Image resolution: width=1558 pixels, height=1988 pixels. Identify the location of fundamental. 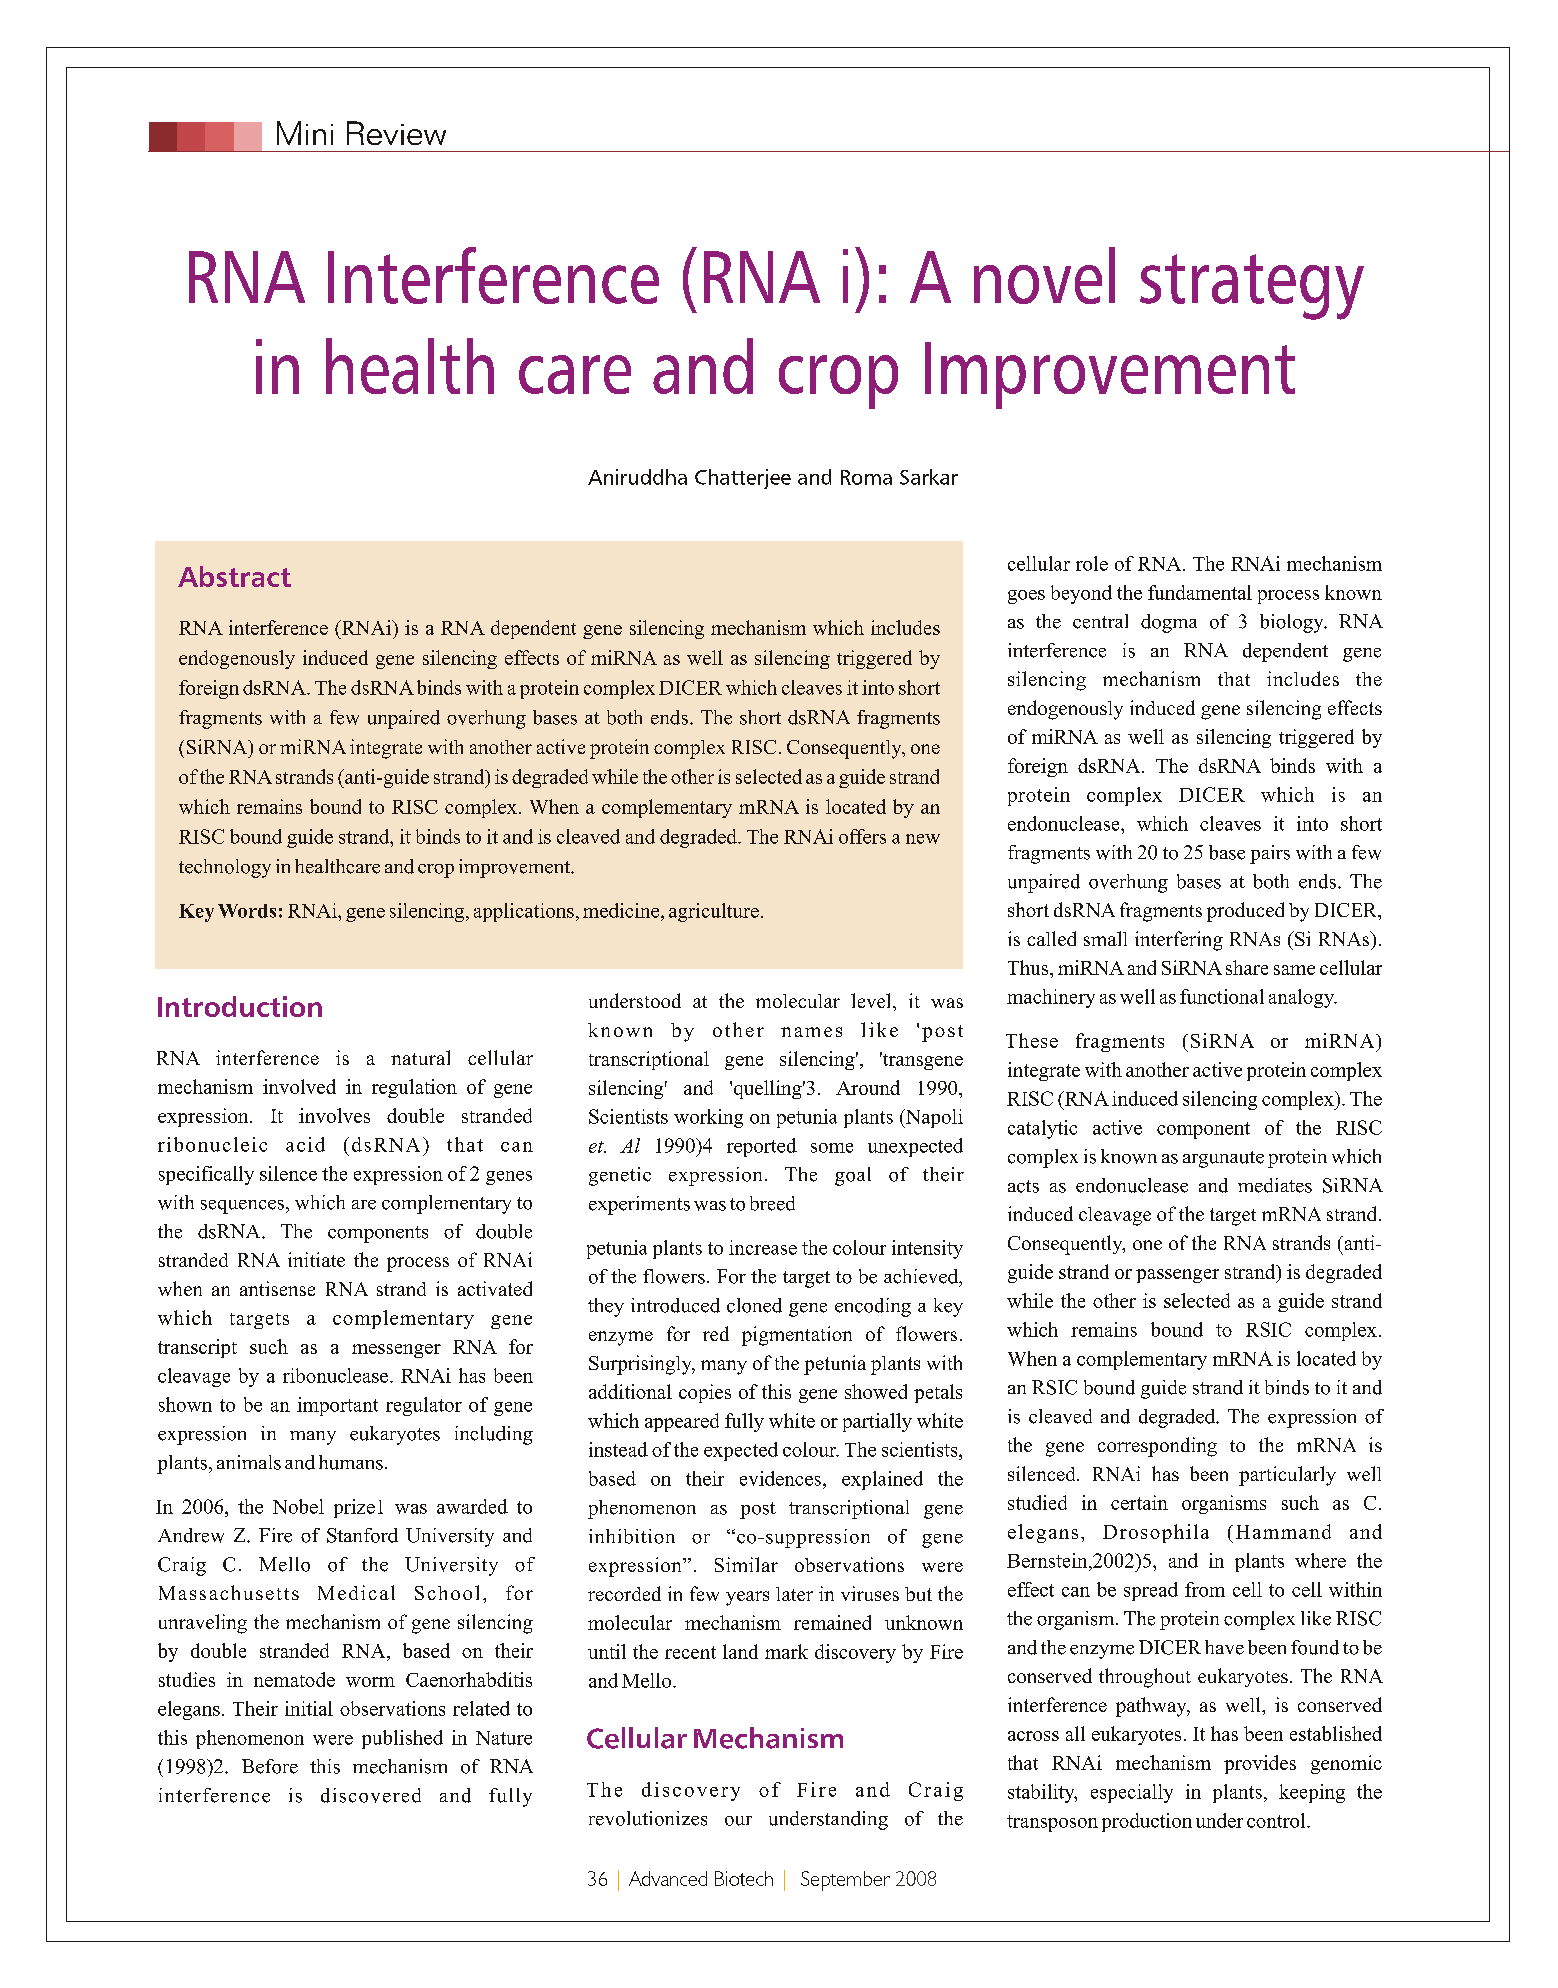
(1200, 592).
